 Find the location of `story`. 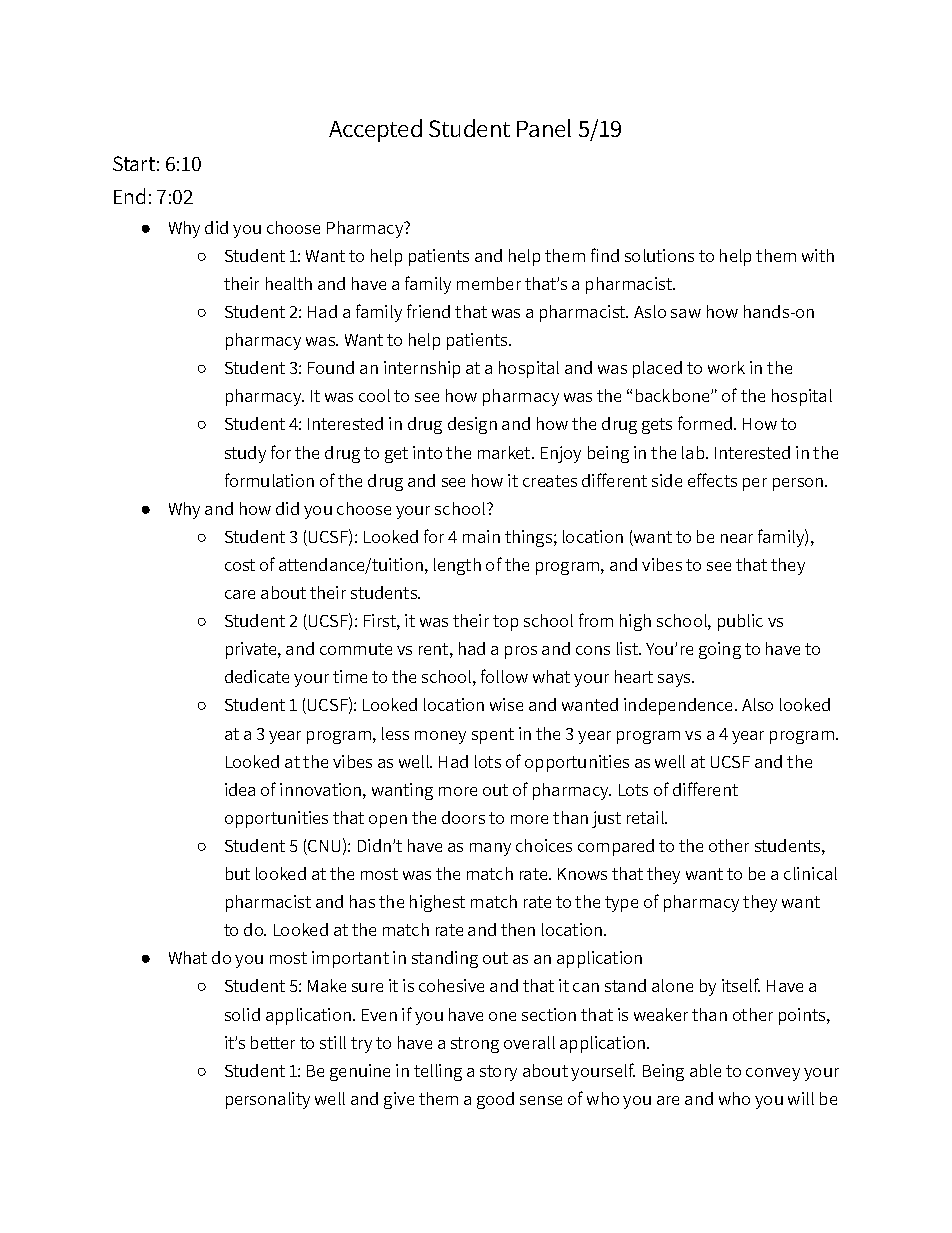

story is located at coordinates (498, 1073).
